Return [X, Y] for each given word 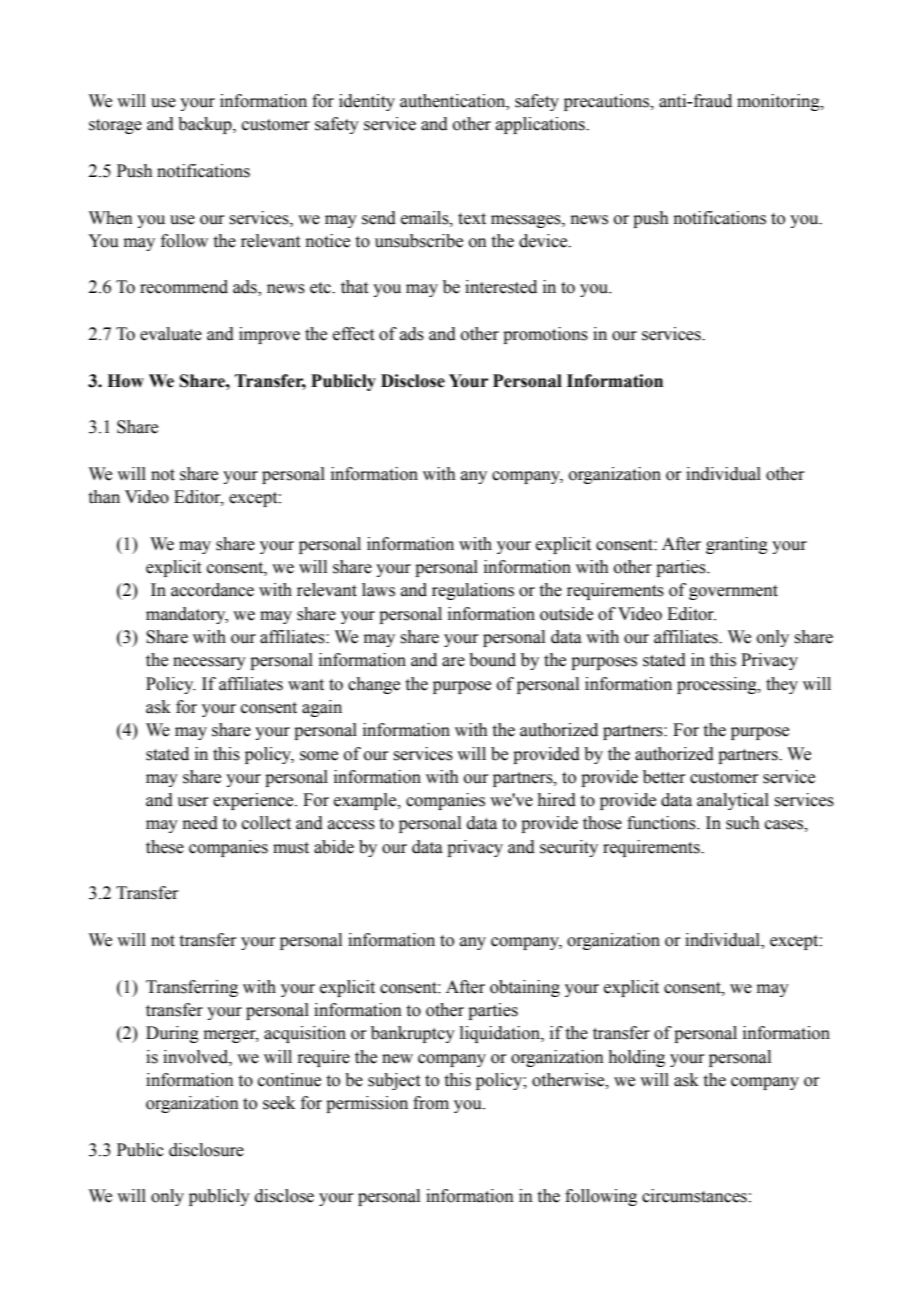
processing [718, 685]
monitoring [779, 102]
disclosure [206, 1150]
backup [206, 125]
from [431, 1103]
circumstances [694, 1196]
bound [492, 660]
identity [367, 102]
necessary [209, 663]
